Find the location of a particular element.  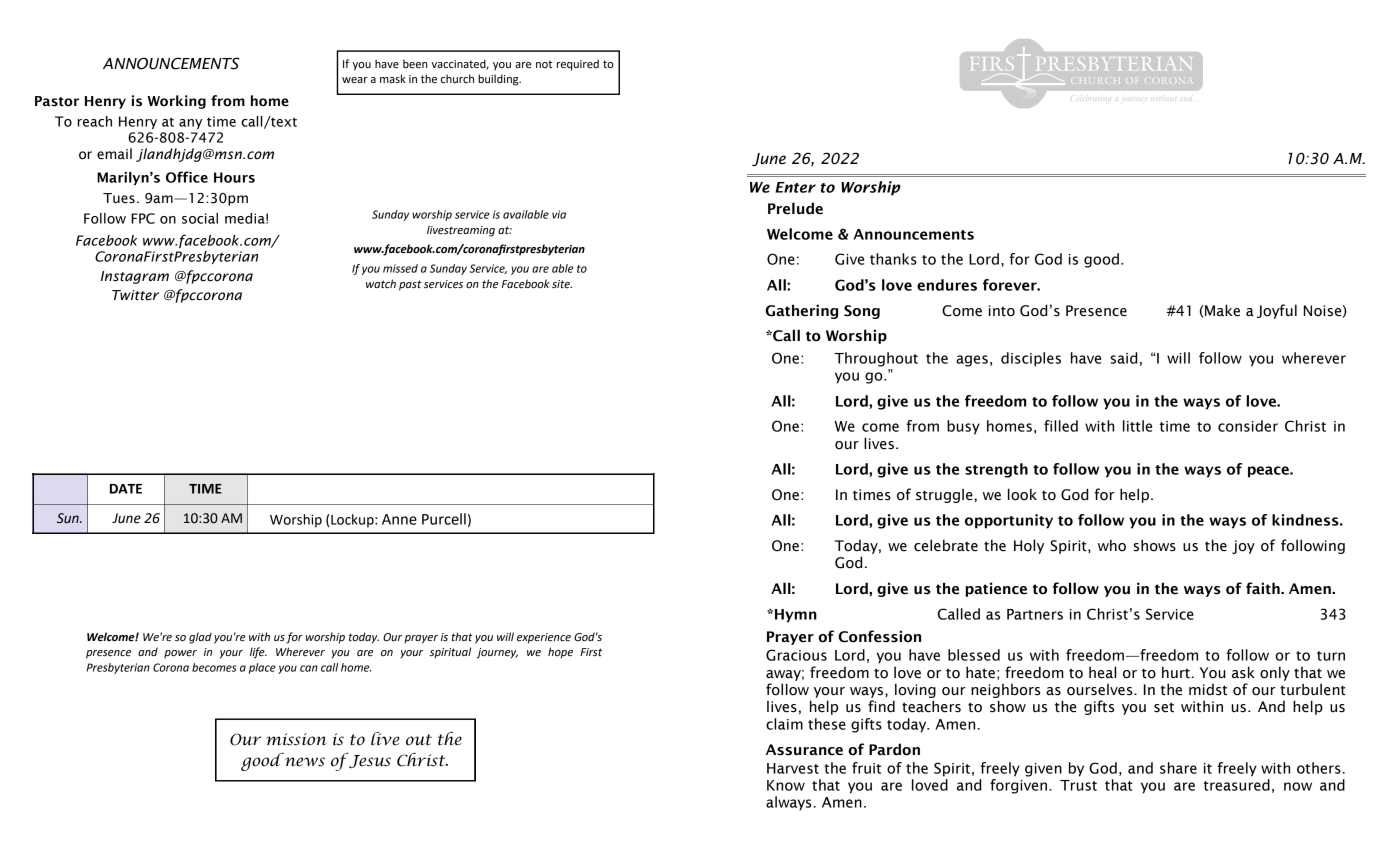

Enter is located at coordinates (795, 187).
